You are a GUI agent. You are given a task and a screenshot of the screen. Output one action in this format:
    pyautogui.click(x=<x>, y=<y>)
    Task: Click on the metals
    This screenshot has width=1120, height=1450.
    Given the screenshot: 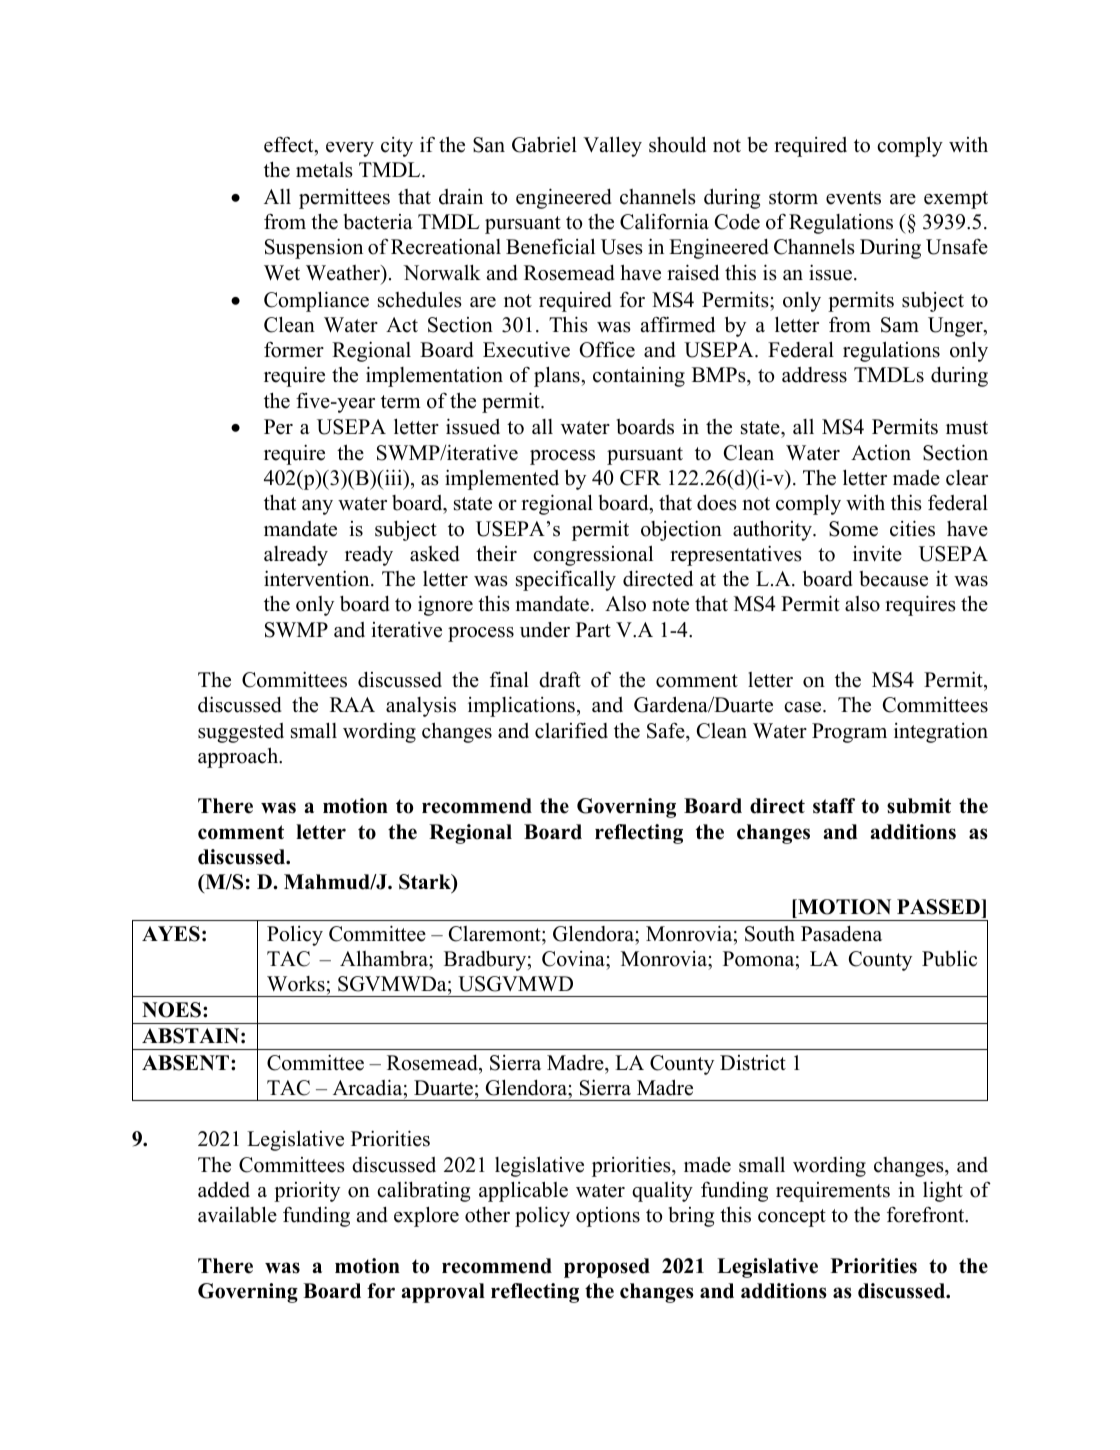 What is the action you would take?
    pyautogui.click(x=324, y=170)
